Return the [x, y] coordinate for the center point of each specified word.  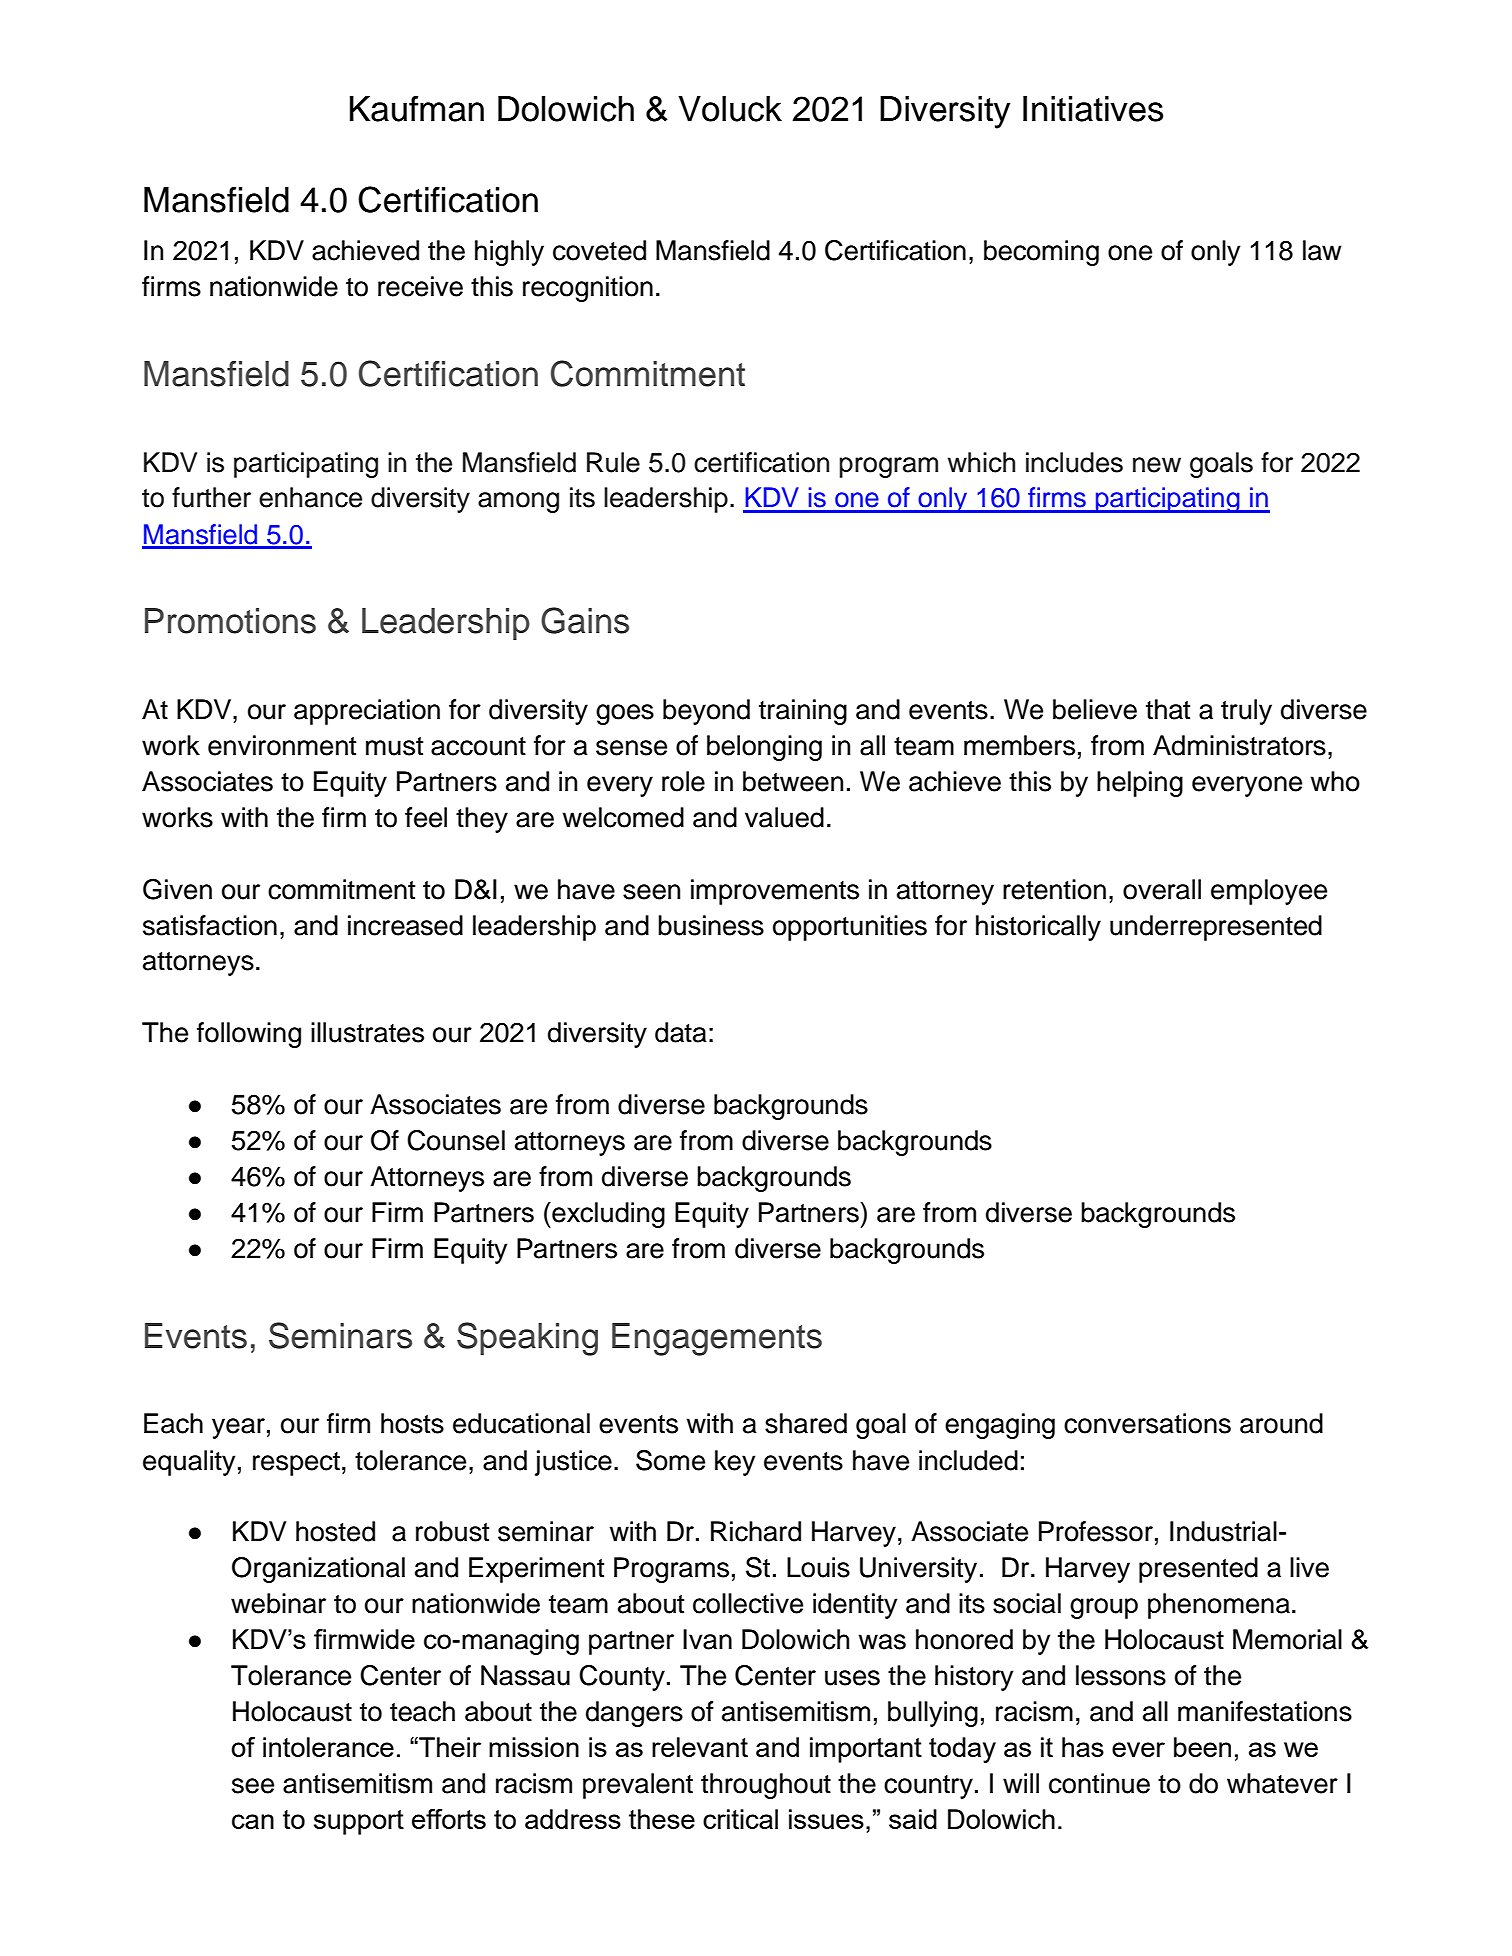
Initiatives [1093, 109]
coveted [599, 250]
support [359, 1822]
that [1168, 709]
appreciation [367, 712]
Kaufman [417, 108]
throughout [766, 1786]
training [803, 712]
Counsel [456, 1140]
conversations [1147, 1423]
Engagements [717, 1339]
